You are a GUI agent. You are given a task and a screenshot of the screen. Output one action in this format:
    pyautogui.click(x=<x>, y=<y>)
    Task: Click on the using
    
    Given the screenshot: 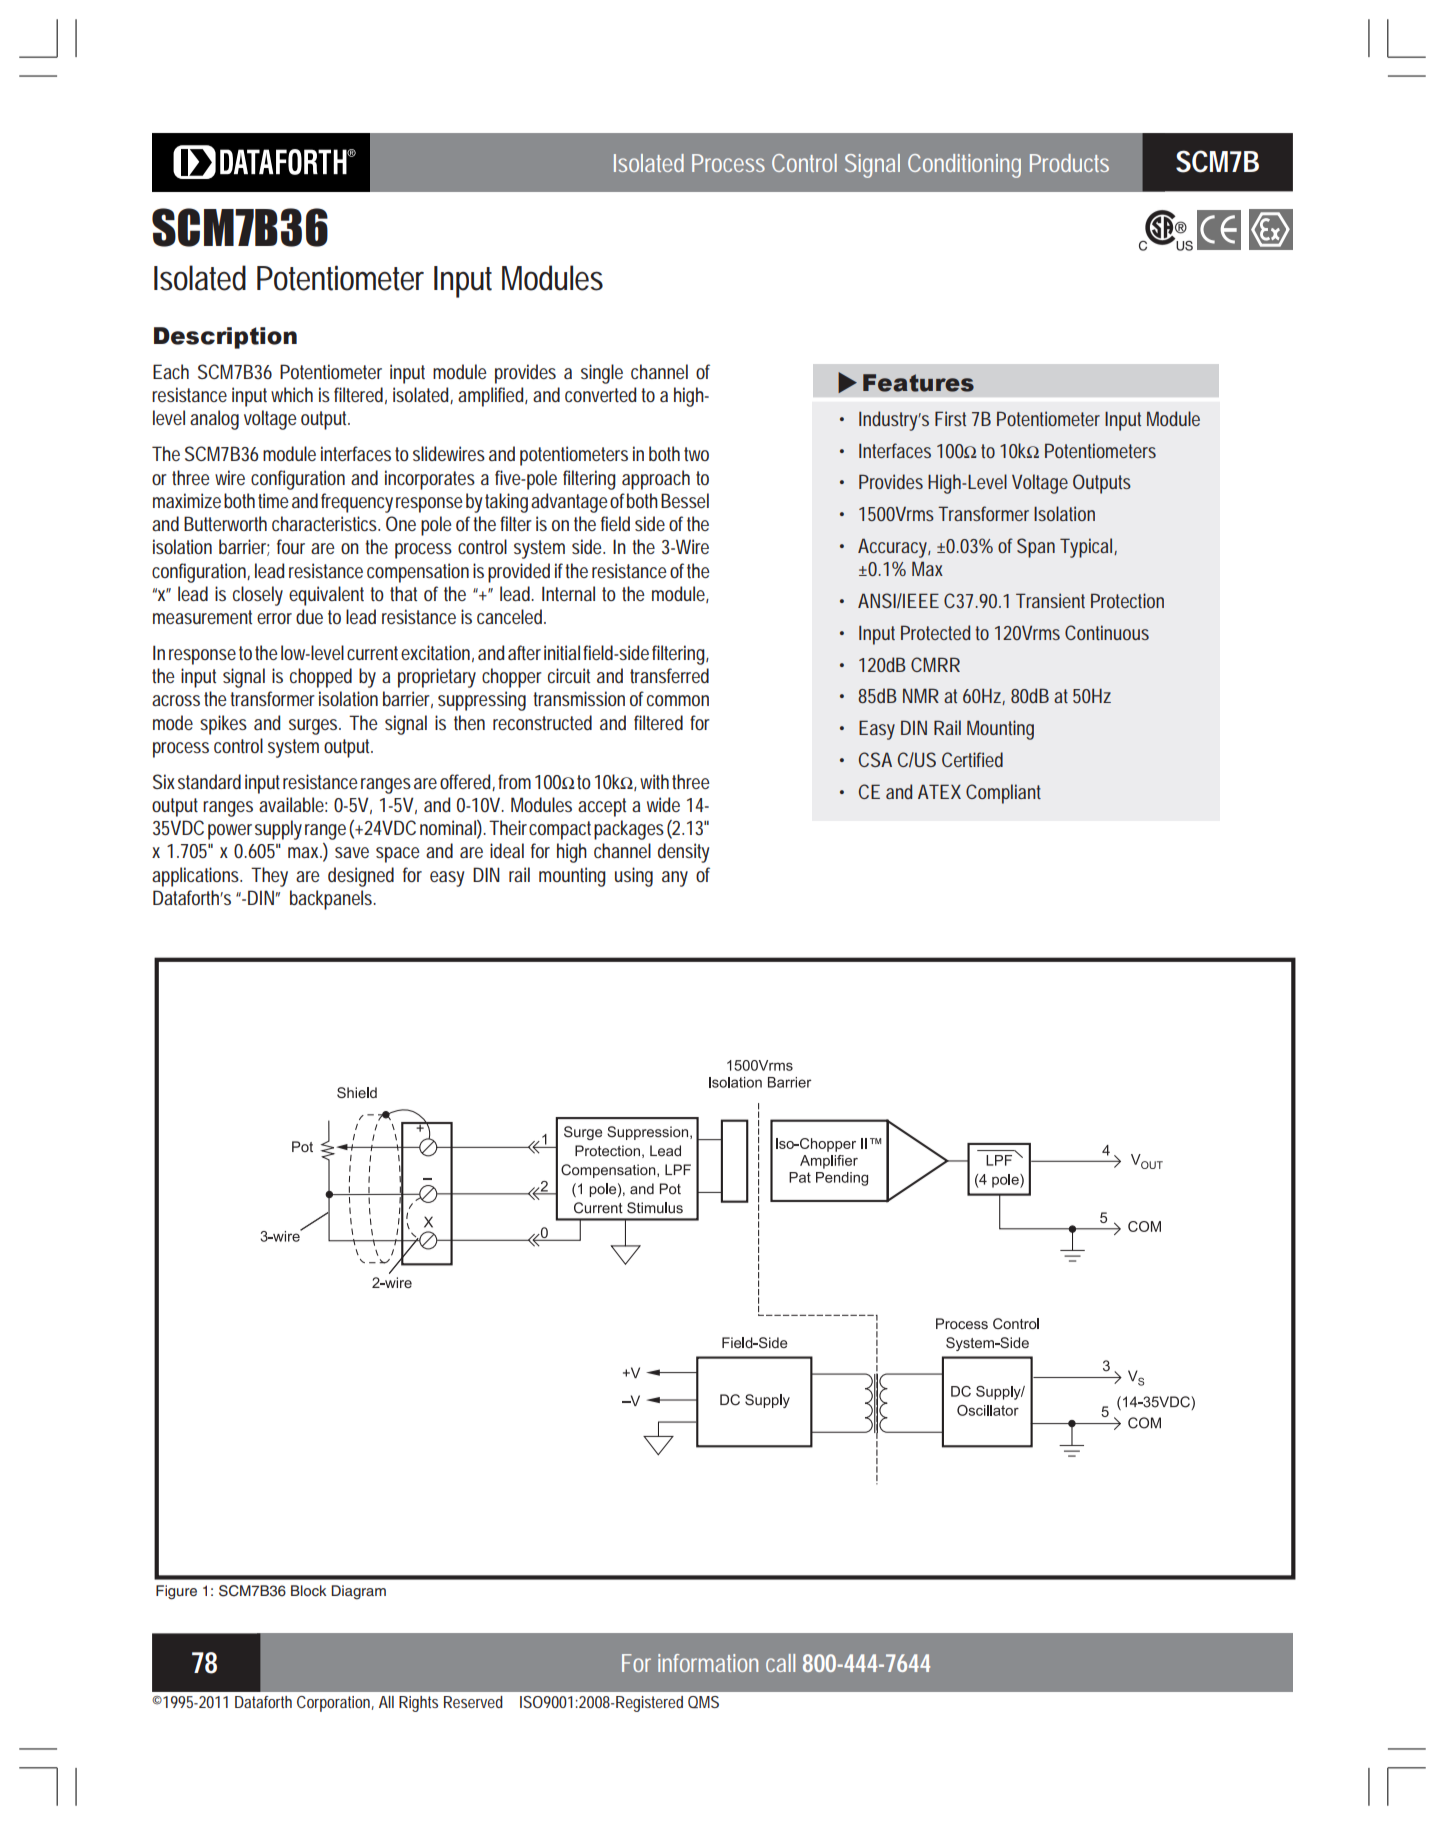 What is the action you would take?
    pyautogui.click(x=634, y=877)
